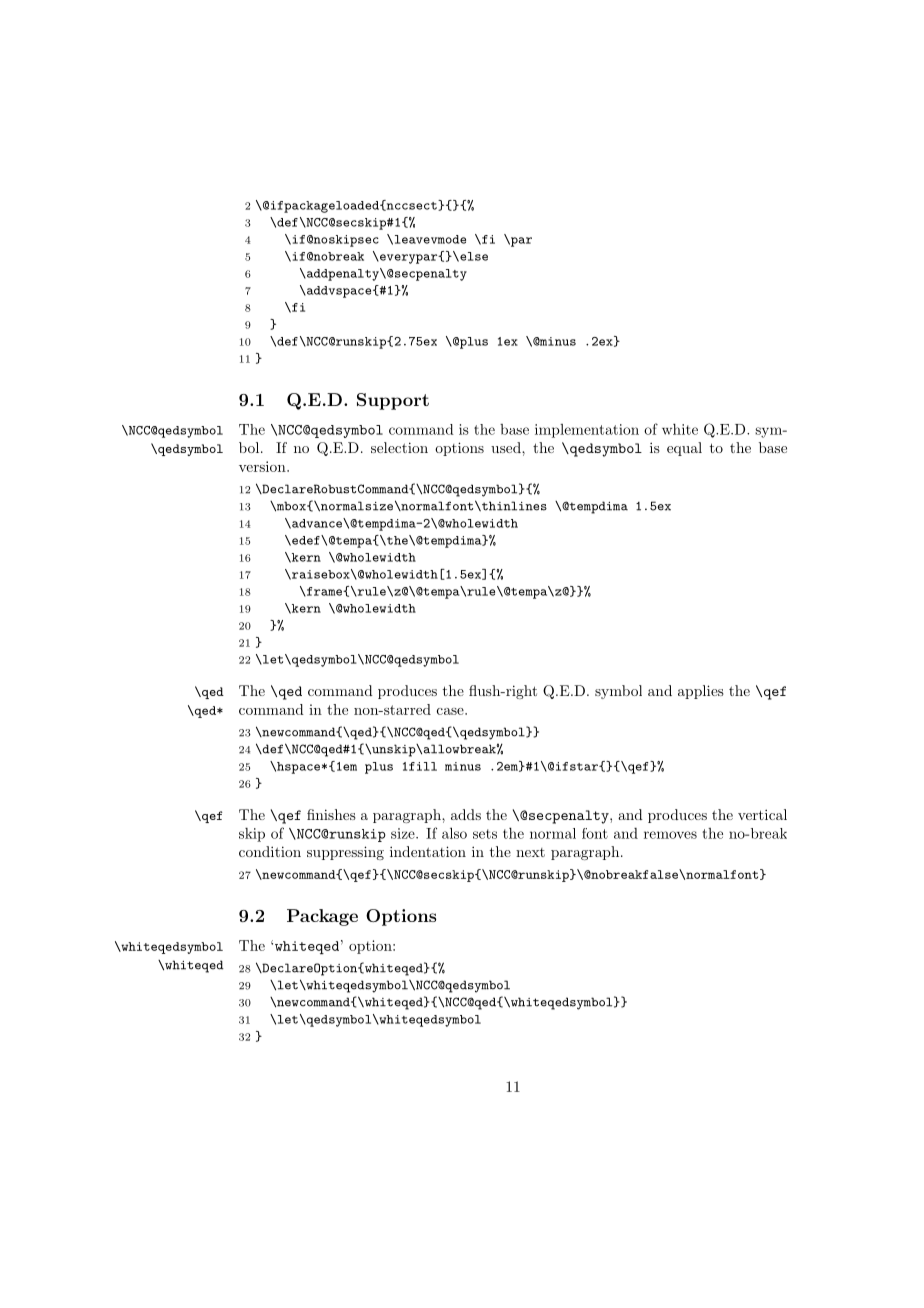  What do you see at coordinates (454, 833) in the document?
I see `also` at bounding box center [454, 833].
